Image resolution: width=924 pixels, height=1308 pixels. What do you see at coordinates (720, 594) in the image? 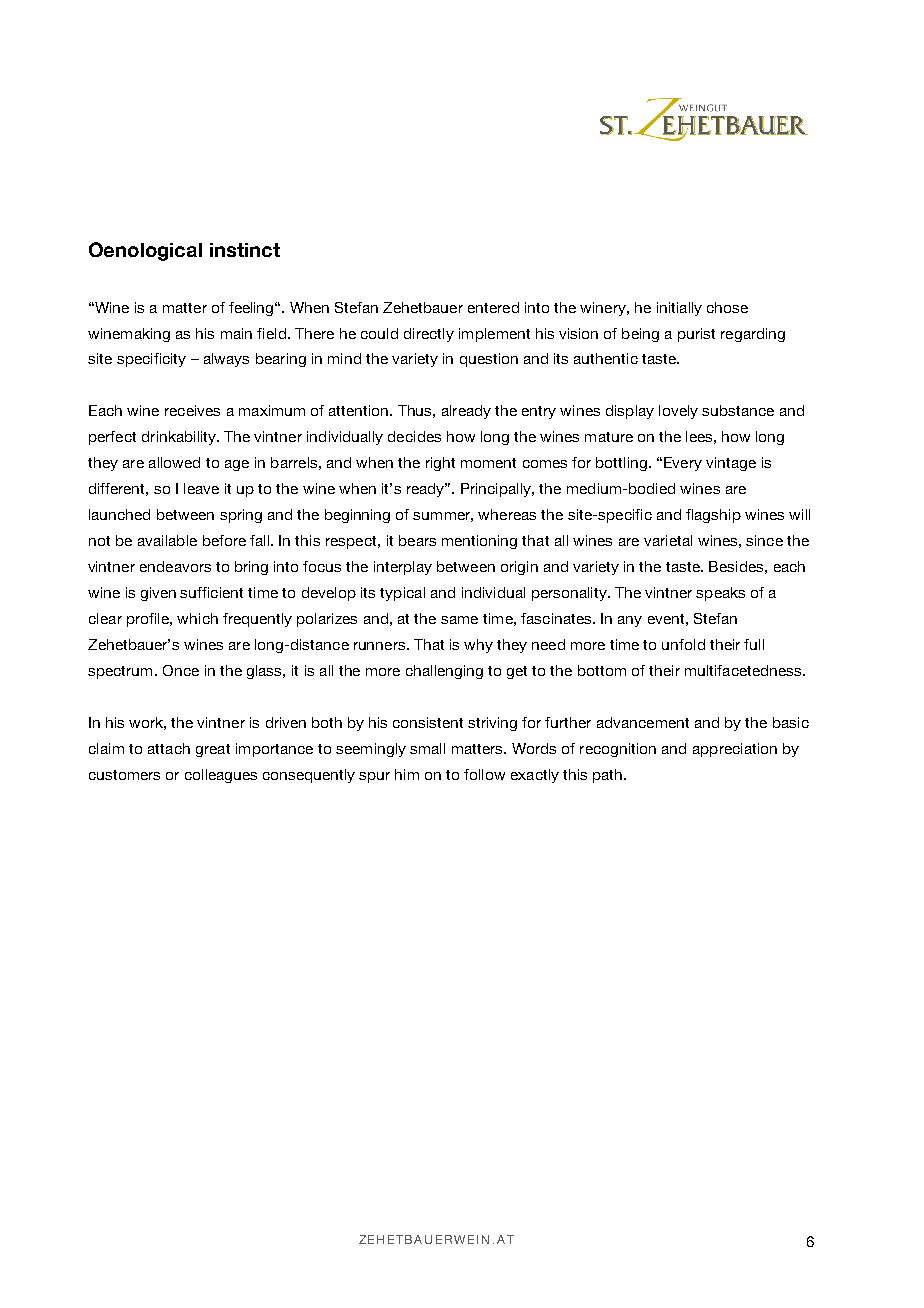
I see `speaks` at bounding box center [720, 594].
